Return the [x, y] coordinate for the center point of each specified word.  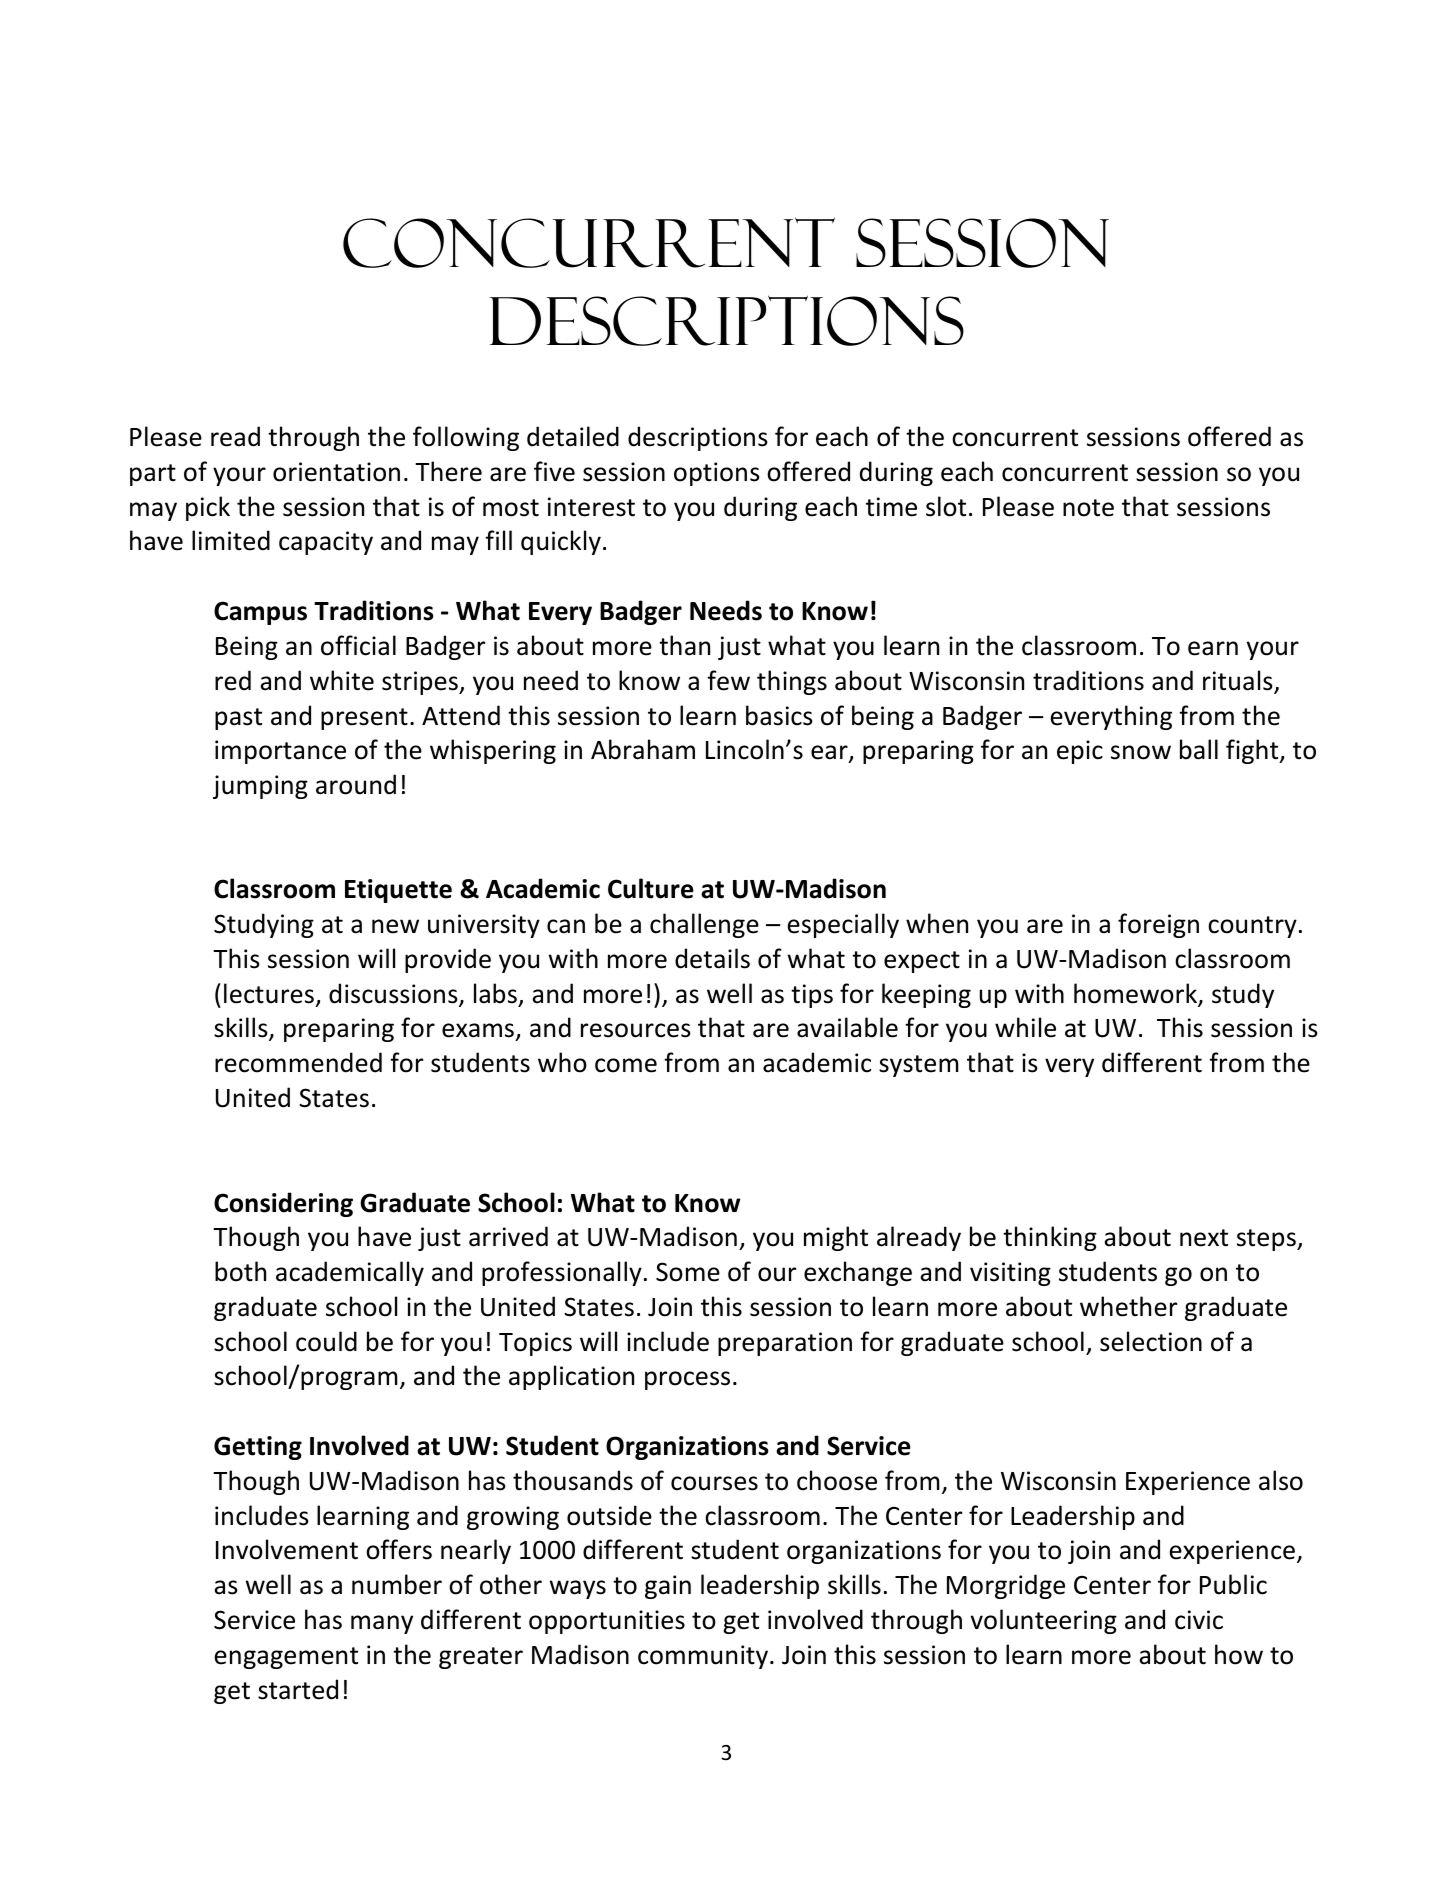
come [626, 1065]
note [1088, 508]
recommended [298, 1062]
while [1025, 1027]
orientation [336, 472]
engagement [286, 1658]
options [717, 474]
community [703, 1657]
